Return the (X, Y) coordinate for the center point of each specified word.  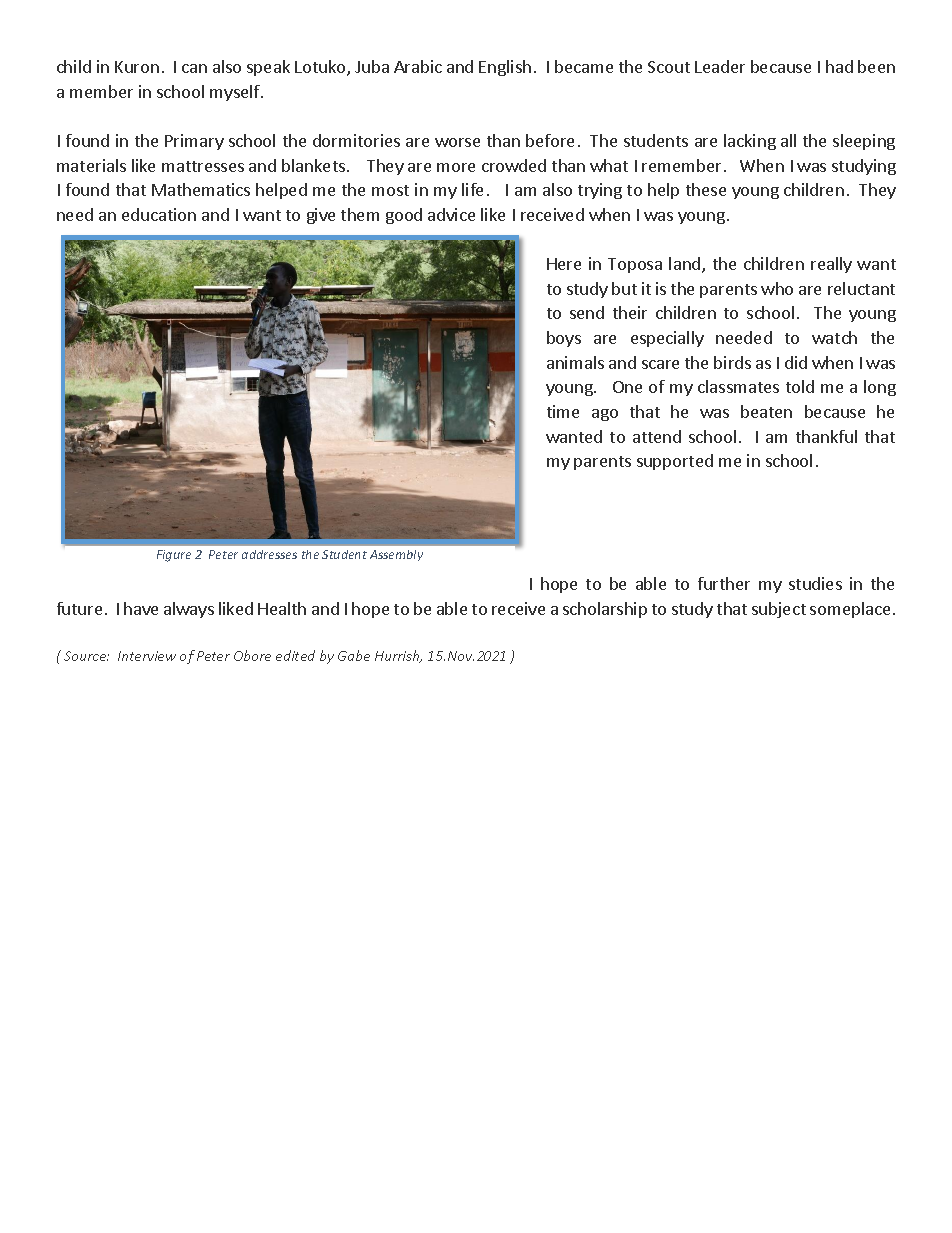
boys (564, 339)
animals (575, 362)
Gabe (354, 655)
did (796, 362)
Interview (147, 656)
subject (779, 610)
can (194, 68)
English (505, 68)
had (839, 66)
